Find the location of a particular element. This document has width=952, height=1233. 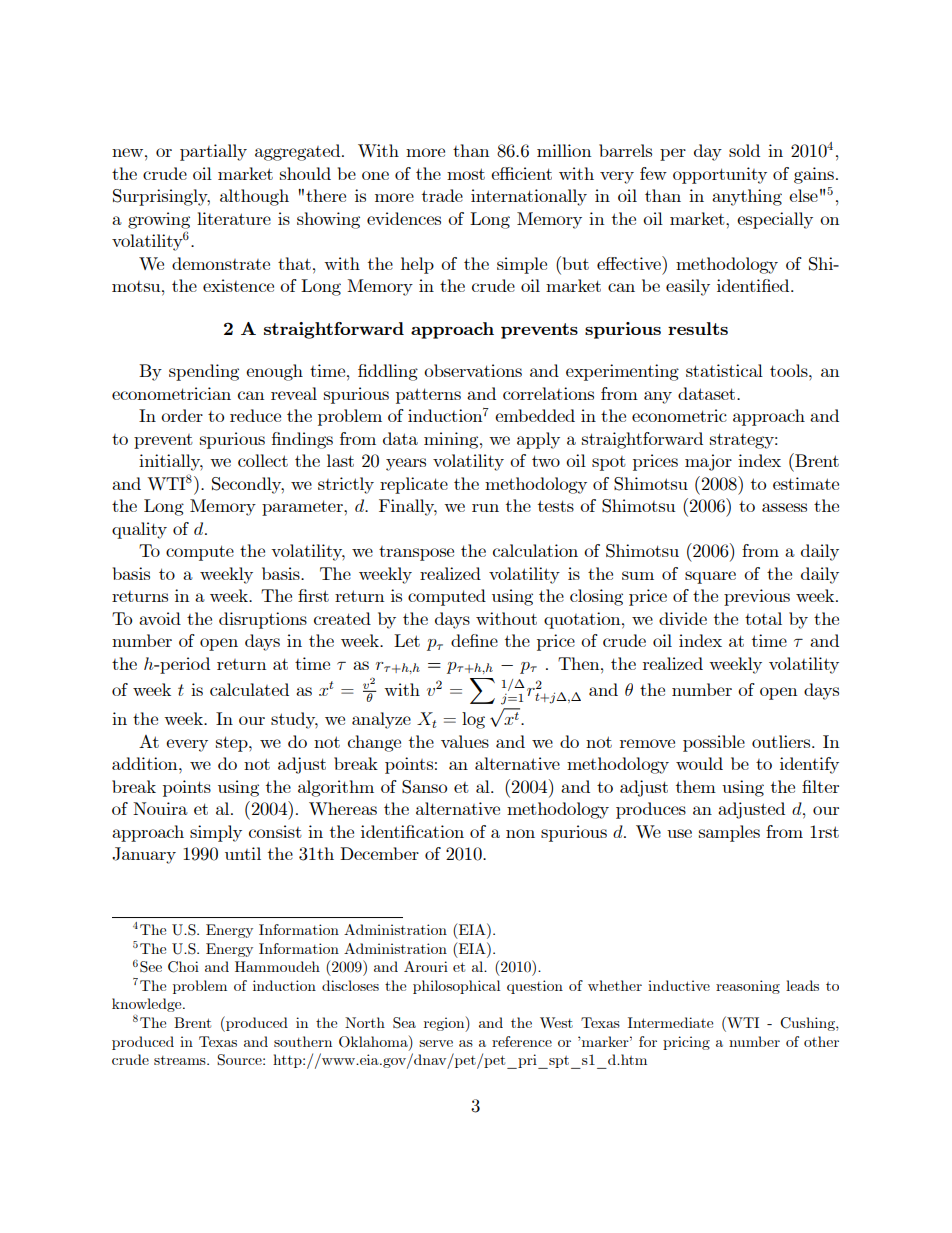

streams is located at coordinates (181, 1060).
